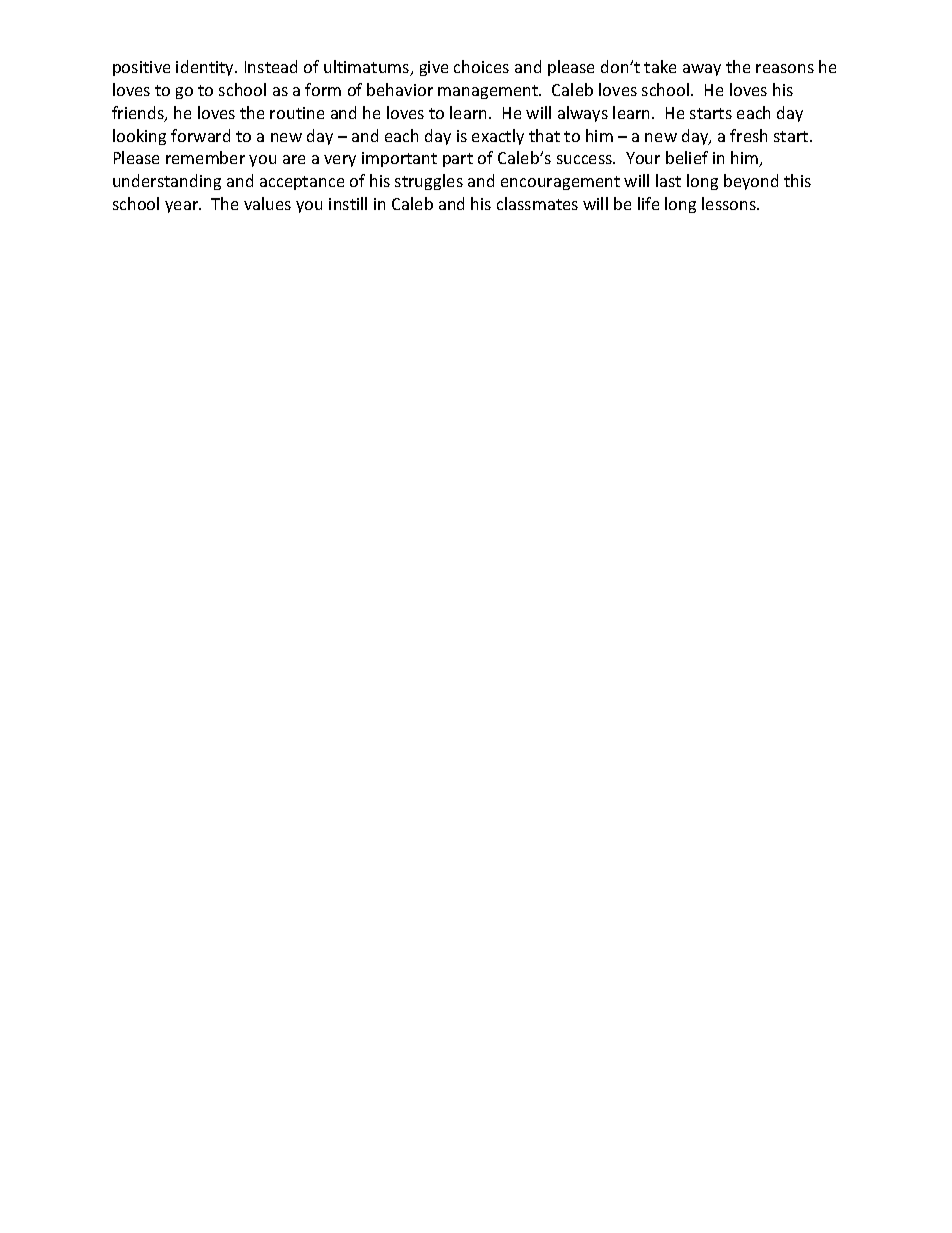  I want to click on give, so click(434, 68).
